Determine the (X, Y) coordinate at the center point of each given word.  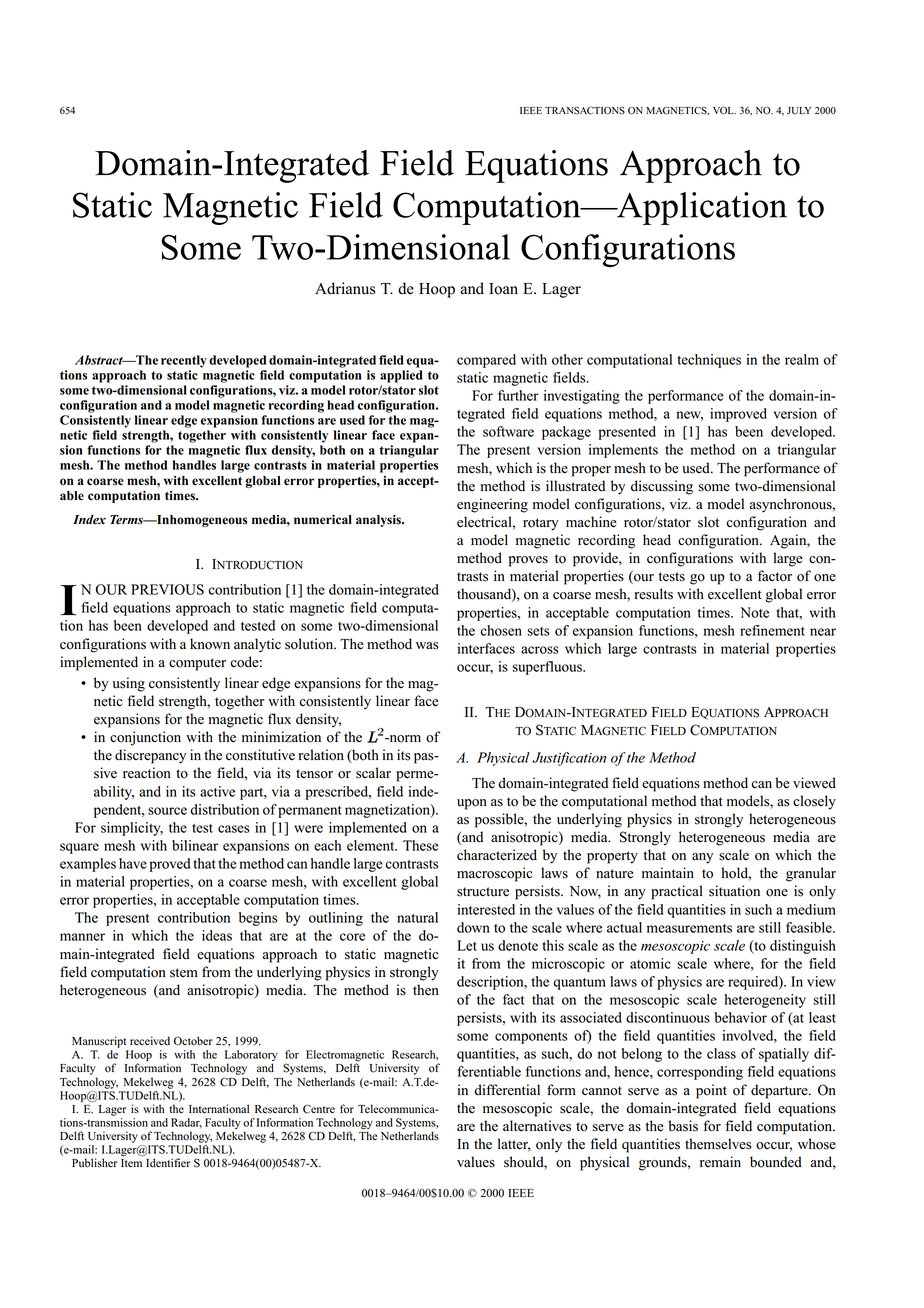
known (210, 644)
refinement (772, 630)
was (427, 646)
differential (507, 1090)
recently (184, 361)
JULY (799, 111)
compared (486, 361)
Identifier (168, 1163)
